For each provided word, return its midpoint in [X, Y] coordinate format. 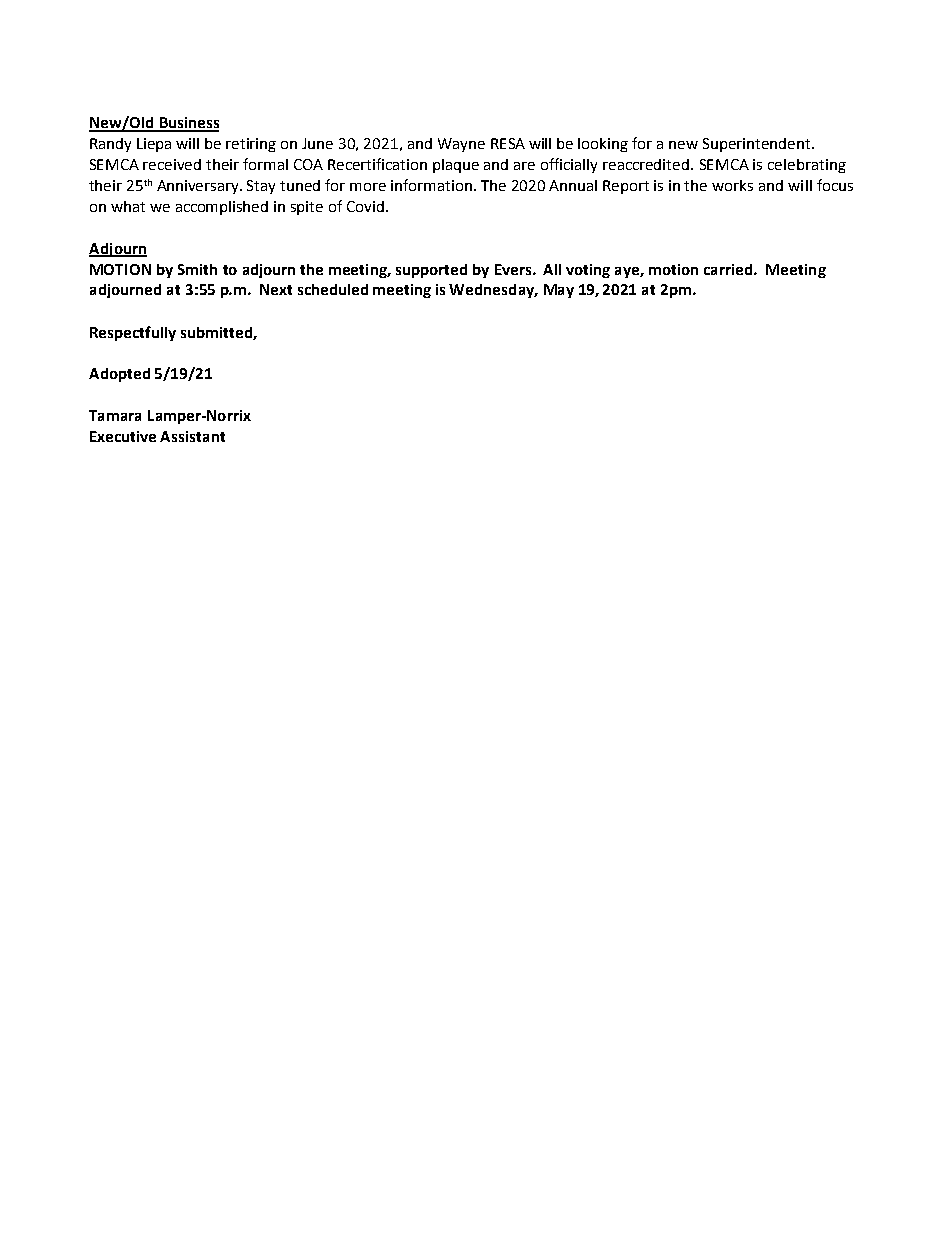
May [559, 291]
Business [188, 124]
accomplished [222, 208]
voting [588, 271]
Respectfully [133, 333]
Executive [123, 436]
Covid [367, 206]
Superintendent [758, 145]
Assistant [192, 436]
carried [729, 269]
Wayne [461, 145]
